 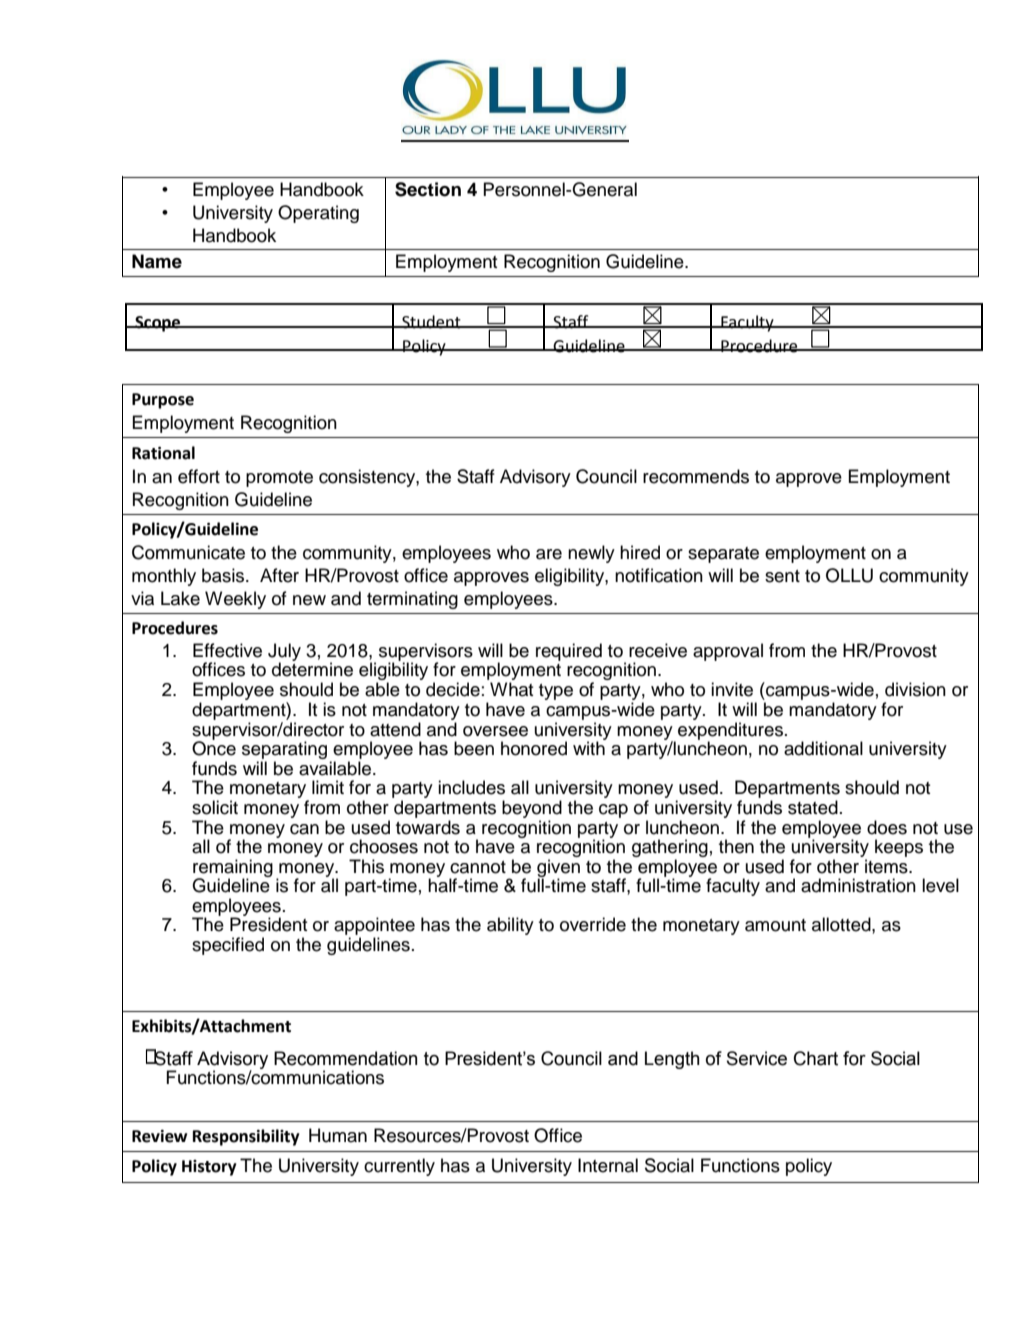 What do you see at coordinates (428, 189) in the screenshot?
I see `Section` at bounding box center [428, 189].
